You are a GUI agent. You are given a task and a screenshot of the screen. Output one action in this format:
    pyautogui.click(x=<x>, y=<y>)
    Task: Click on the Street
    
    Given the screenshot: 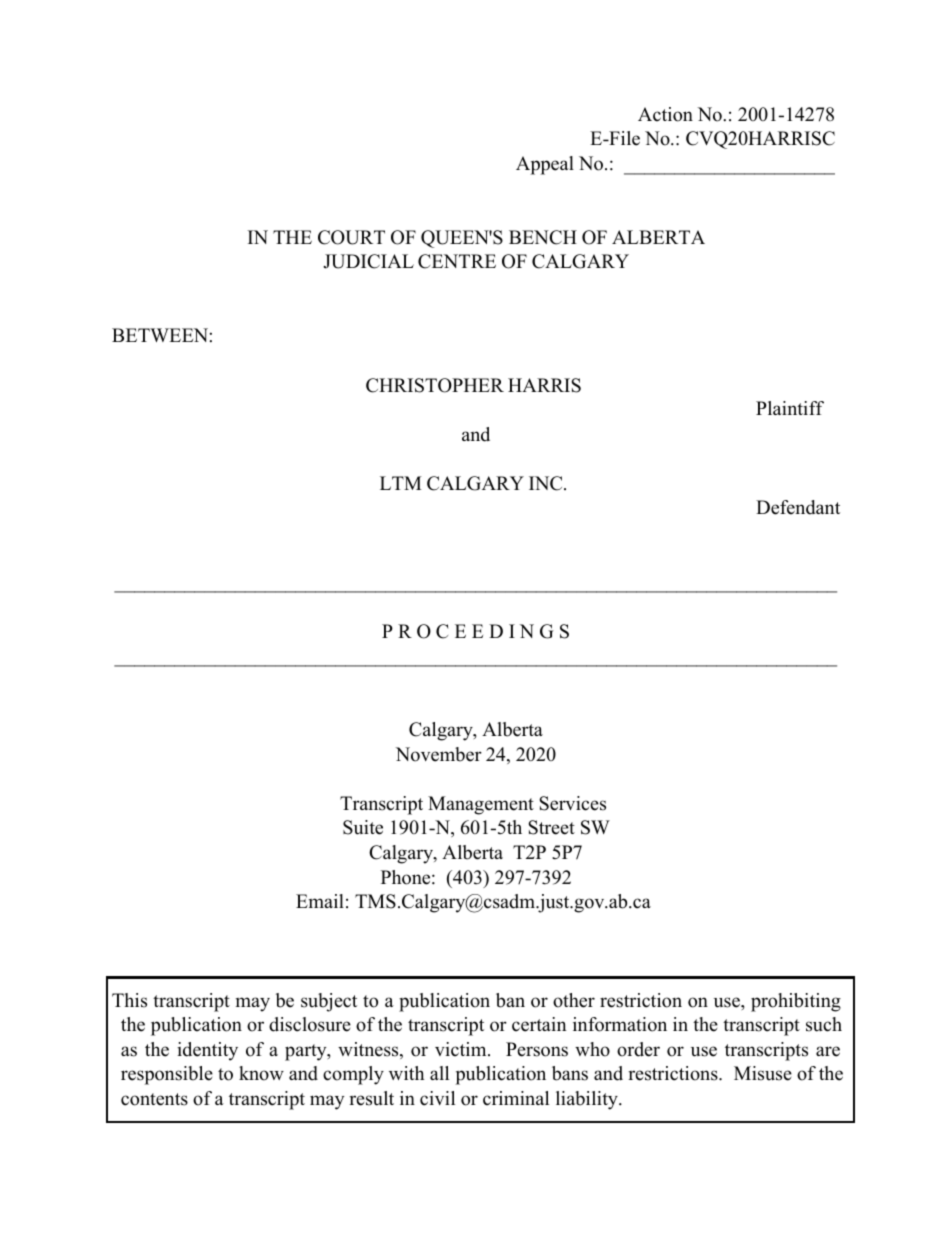 What is the action you would take?
    pyautogui.click(x=551, y=827)
